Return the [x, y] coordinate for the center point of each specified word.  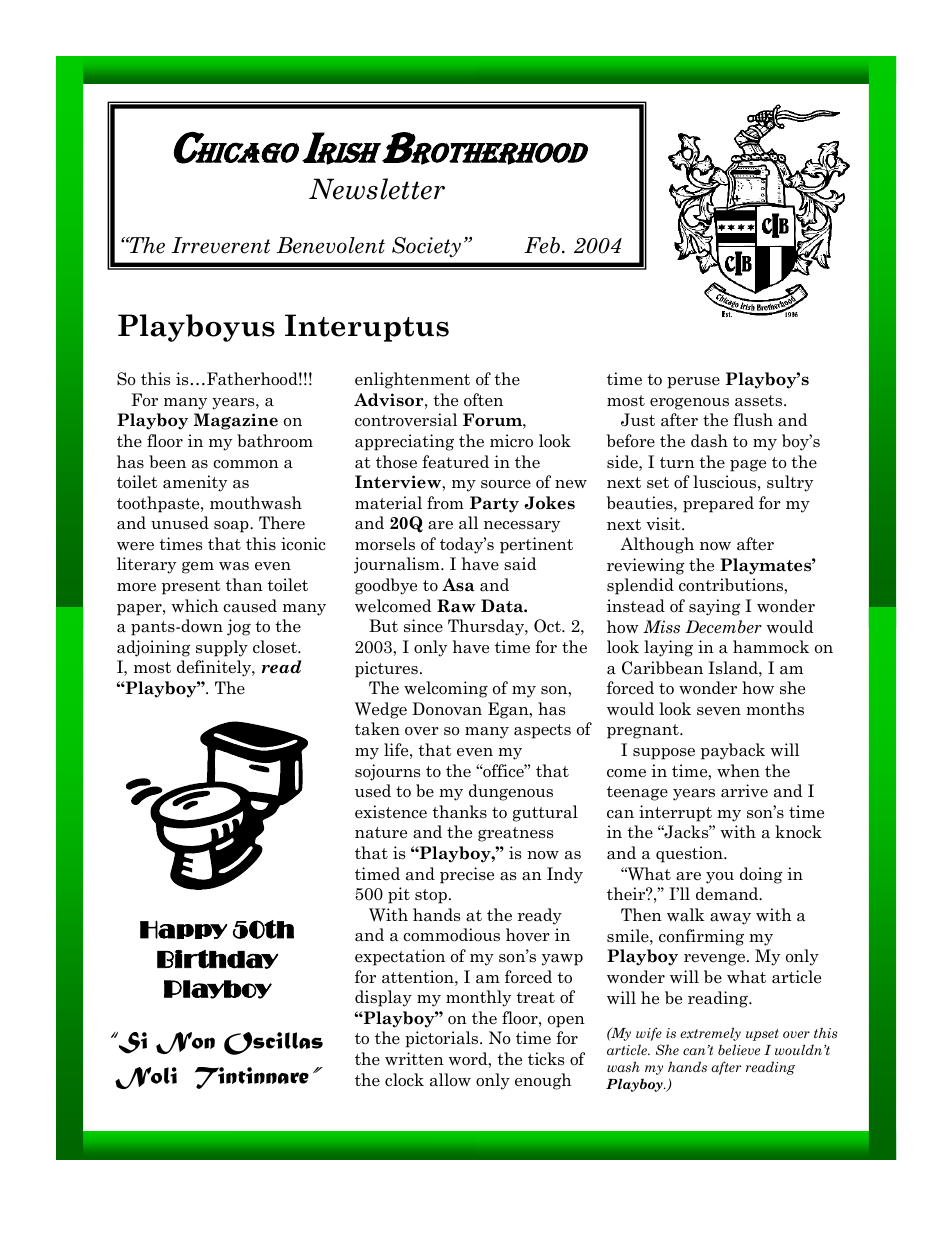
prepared [718, 504]
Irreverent [220, 245]
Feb [542, 245]
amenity [195, 483]
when [738, 771]
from [445, 503]
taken [377, 729]
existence [391, 812]
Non [185, 1043]
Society [426, 247]
